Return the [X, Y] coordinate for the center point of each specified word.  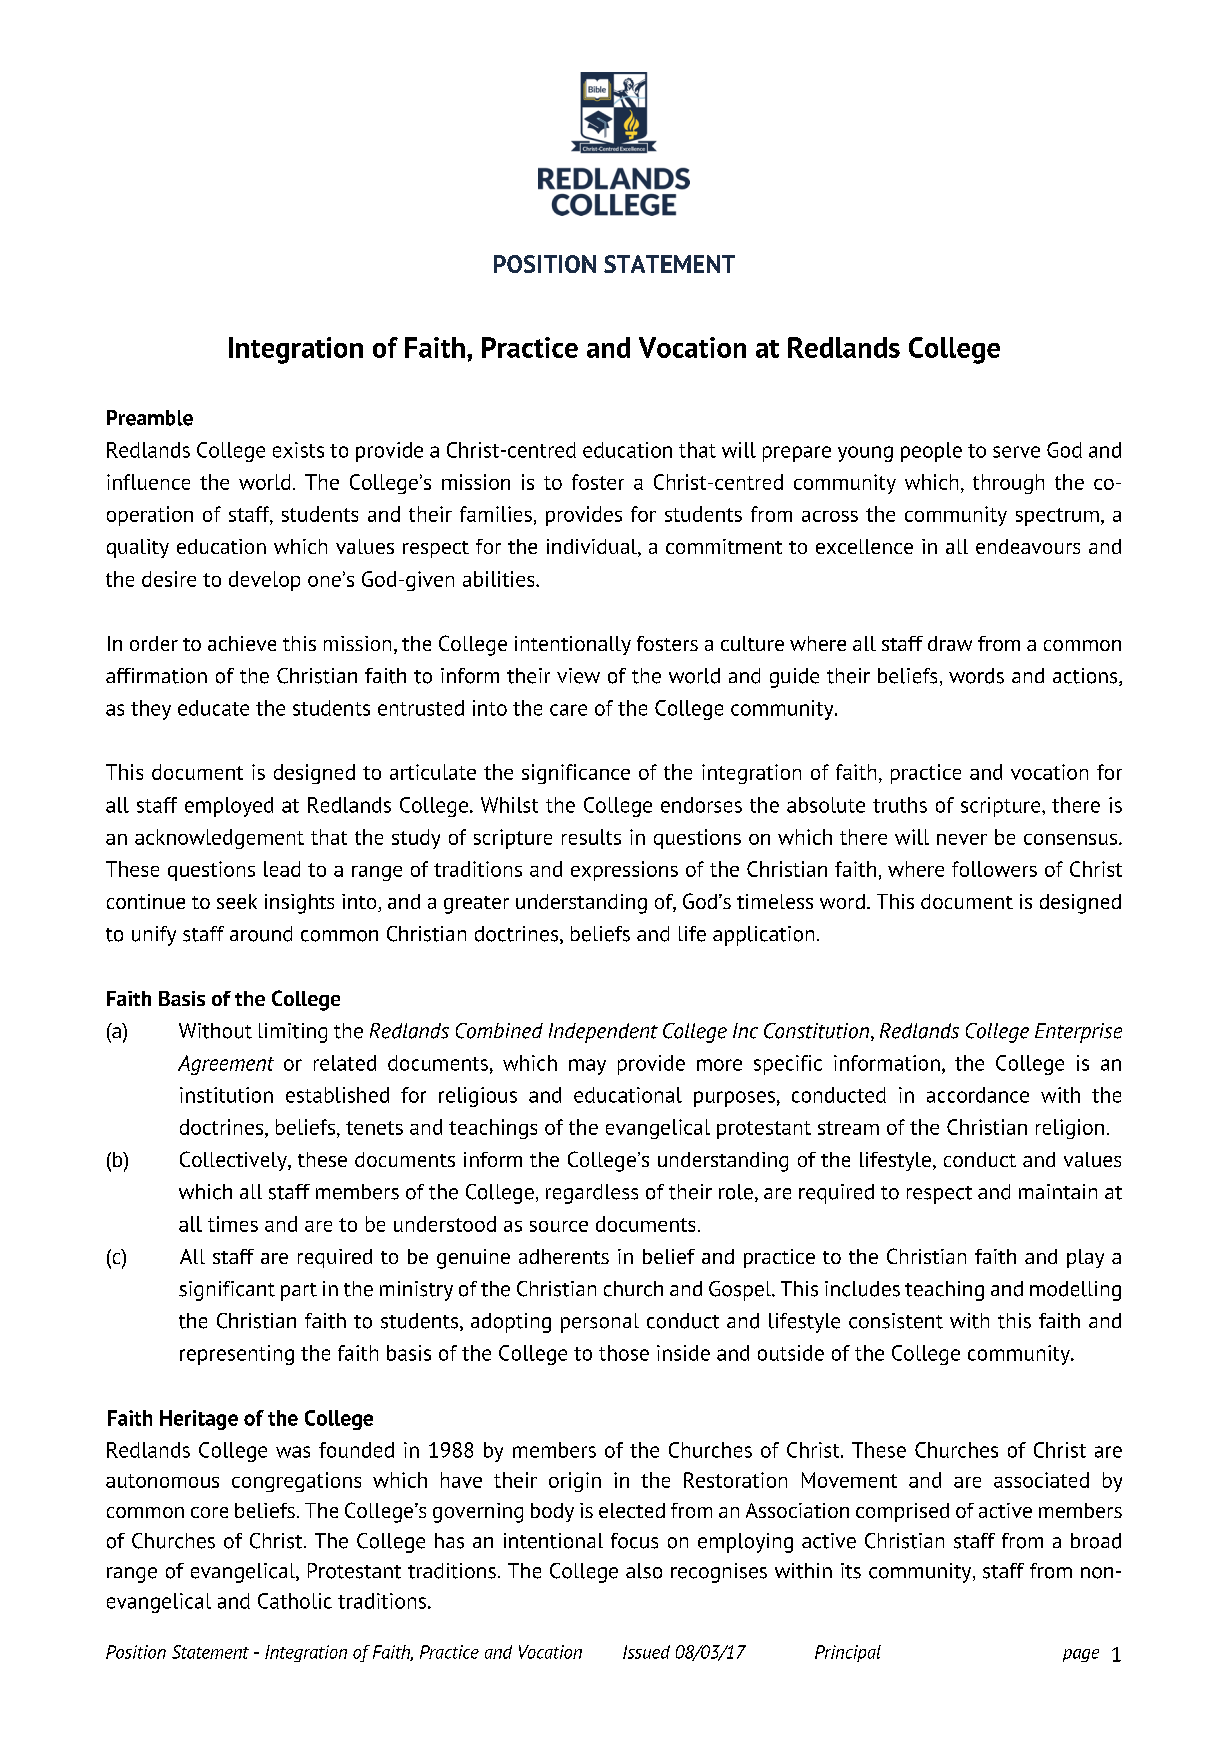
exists [298, 450]
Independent [603, 1033]
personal [600, 1323]
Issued [646, 1652]
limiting [293, 1033]
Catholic [295, 1601]
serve [1016, 452]
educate [213, 708]
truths [900, 805]
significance [576, 774]
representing [237, 1355]
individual [593, 548]
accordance [978, 1095]
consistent [896, 1321]
